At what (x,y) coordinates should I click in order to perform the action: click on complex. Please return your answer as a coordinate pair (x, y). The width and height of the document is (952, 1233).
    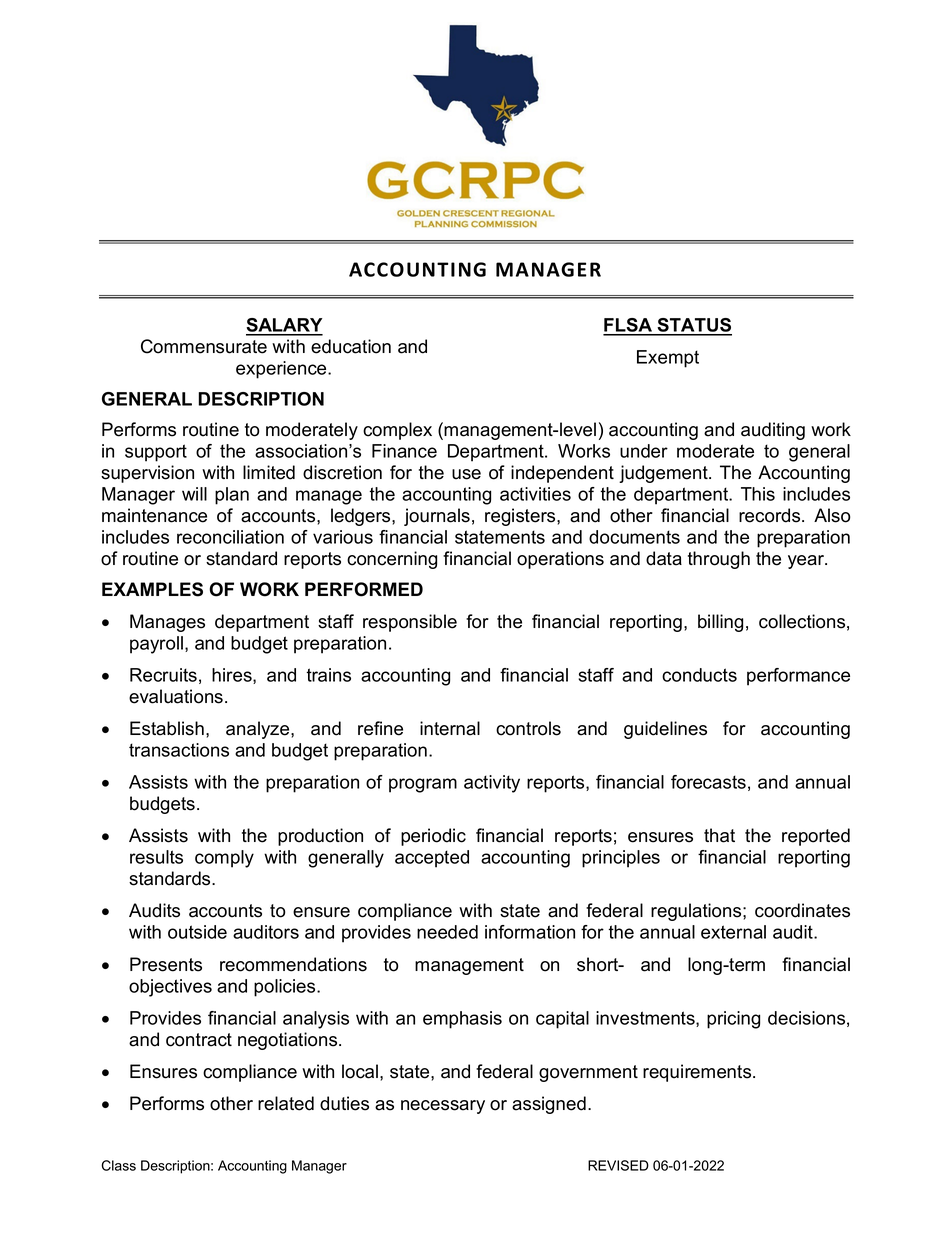
    Looking at the image, I should click on (397, 431).
